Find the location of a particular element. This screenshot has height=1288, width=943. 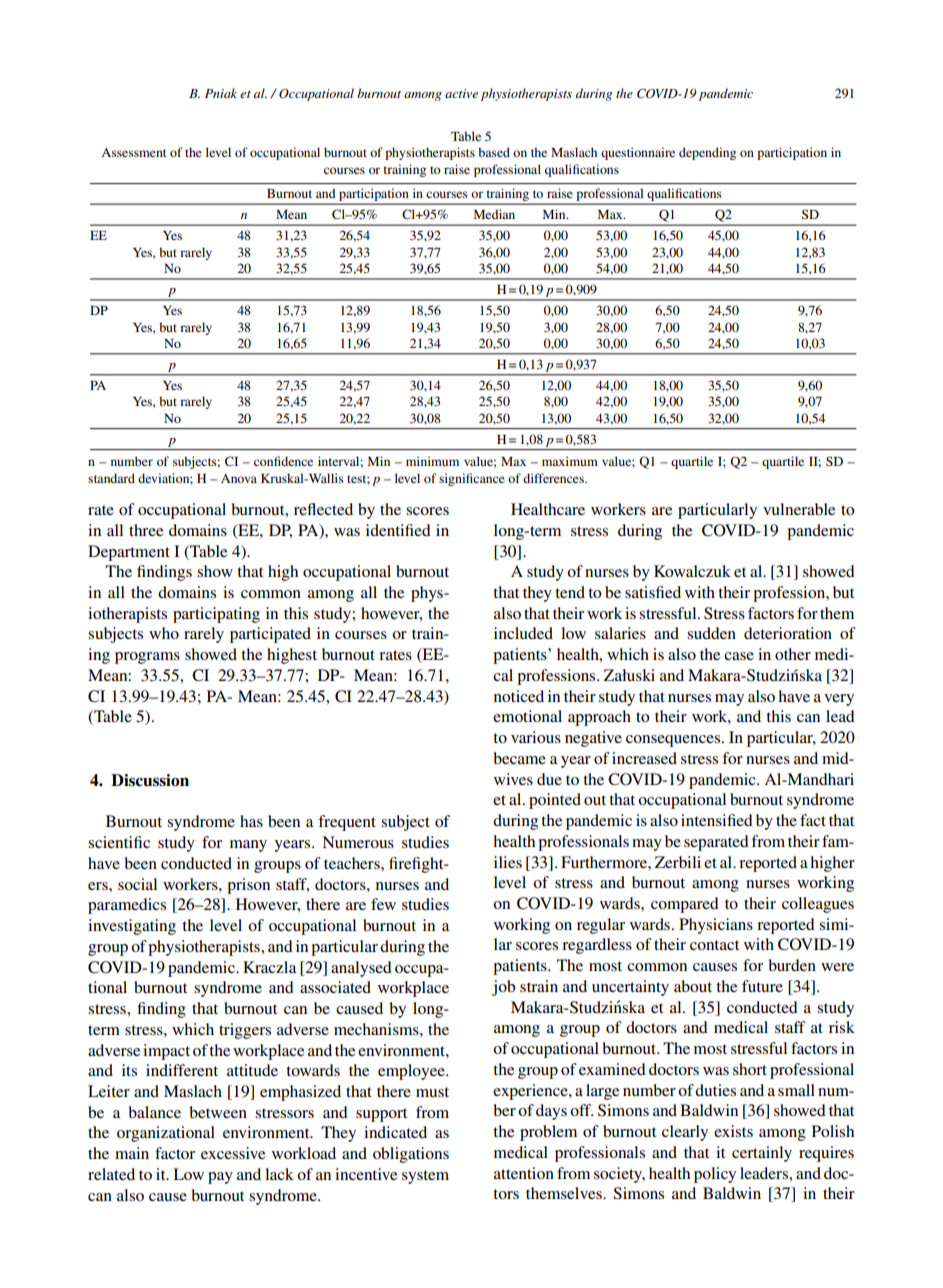

prison is located at coordinates (248, 886).
